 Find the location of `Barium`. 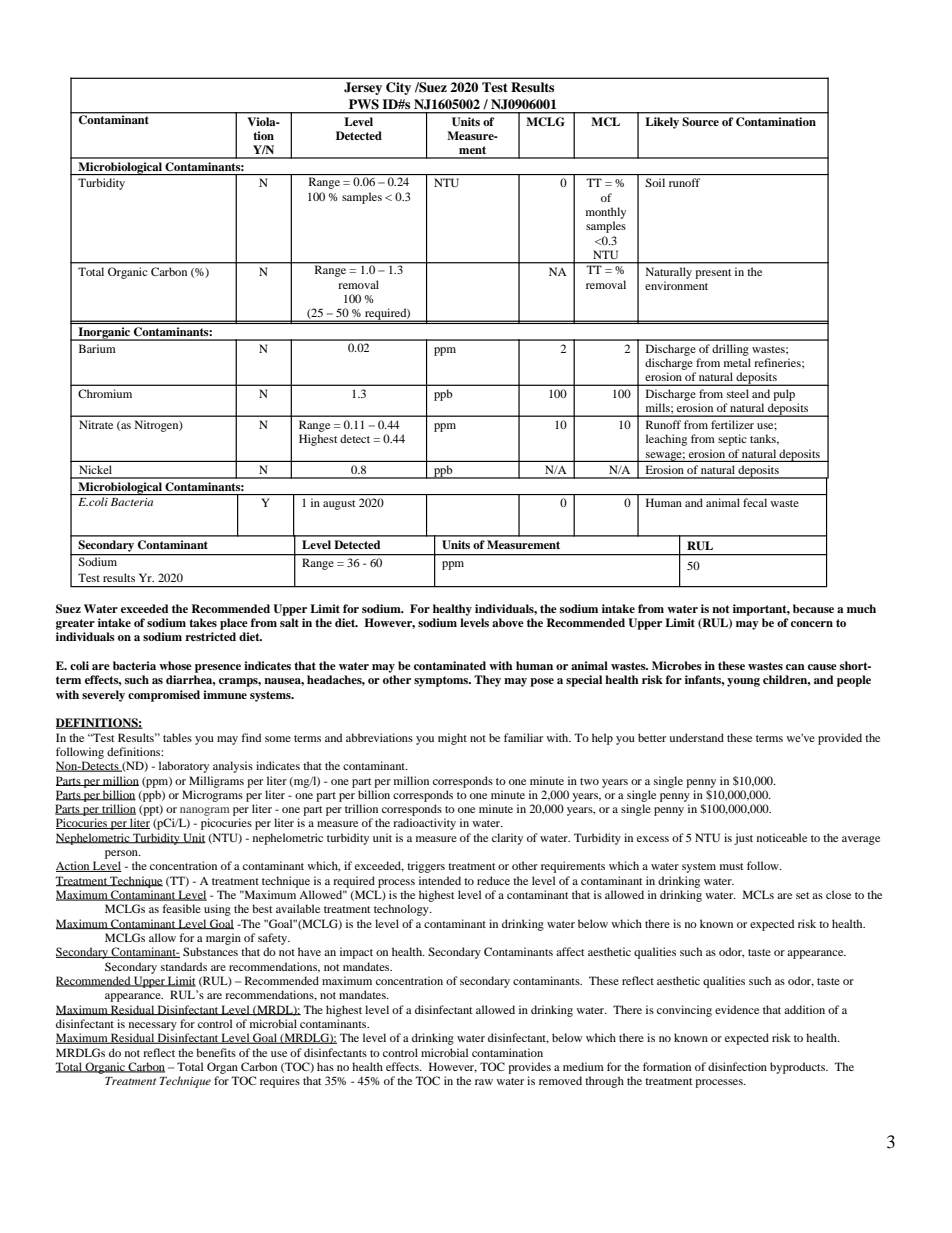

Barium is located at coordinates (97, 348).
